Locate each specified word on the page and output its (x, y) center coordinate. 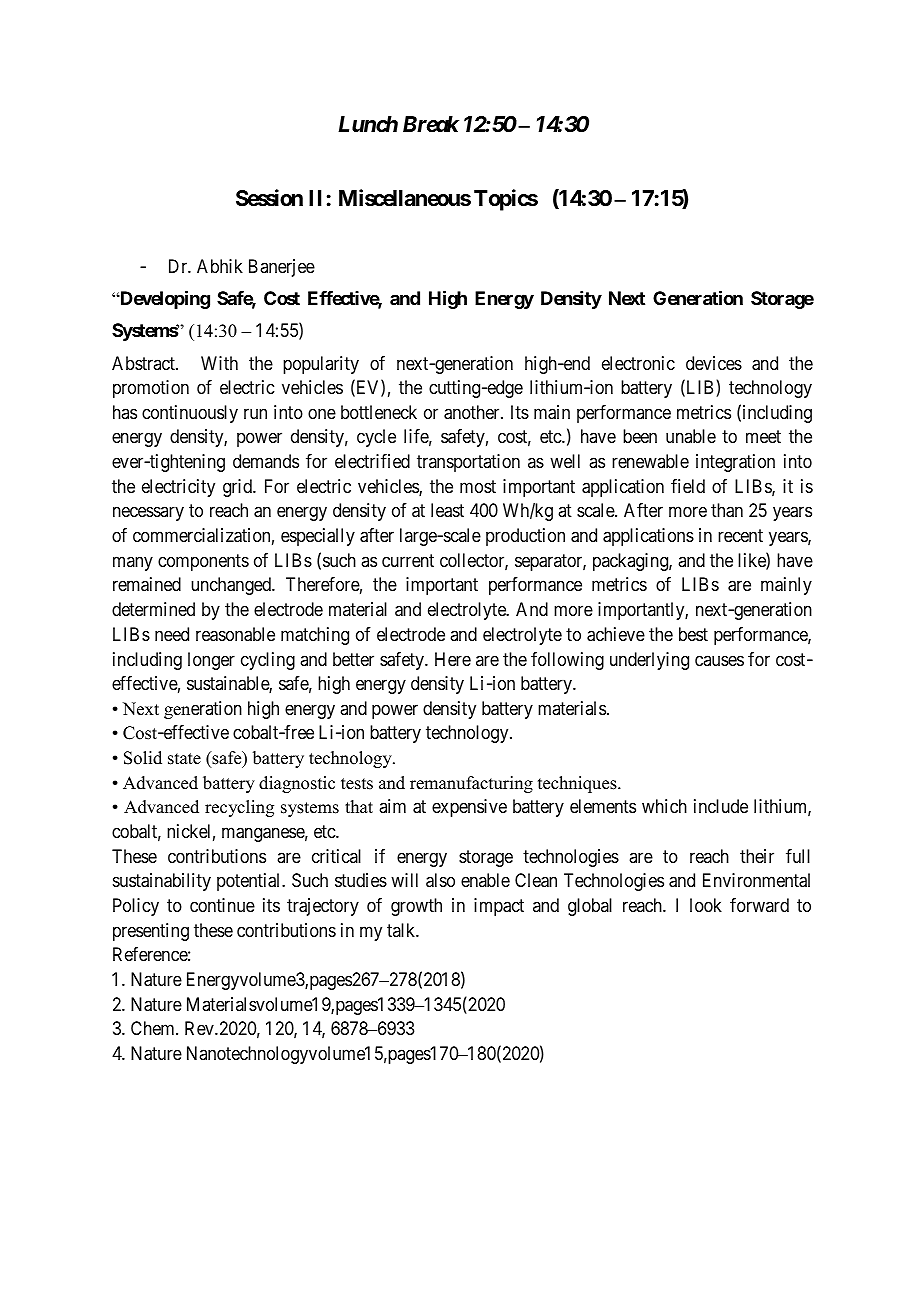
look (706, 905)
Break (431, 124)
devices (714, 363)
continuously (190, 414)
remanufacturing (471, 784)
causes (719, 660)
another (473, 412)
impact (499, 907)
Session (269, 198)
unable (691, 436)
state (184, 759)
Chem (154, 1028)
